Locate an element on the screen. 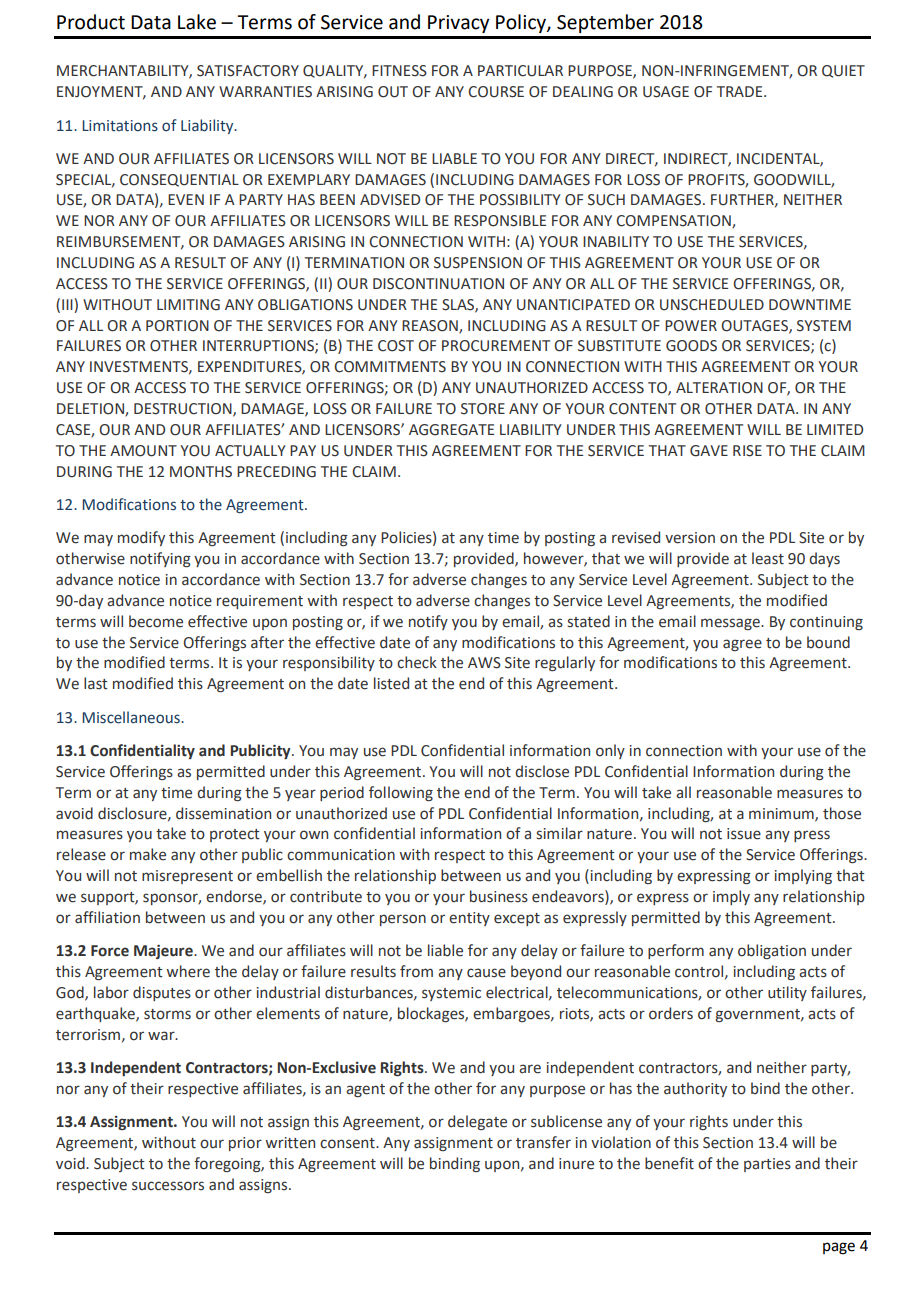  message is located at coordinates (731, 624).
